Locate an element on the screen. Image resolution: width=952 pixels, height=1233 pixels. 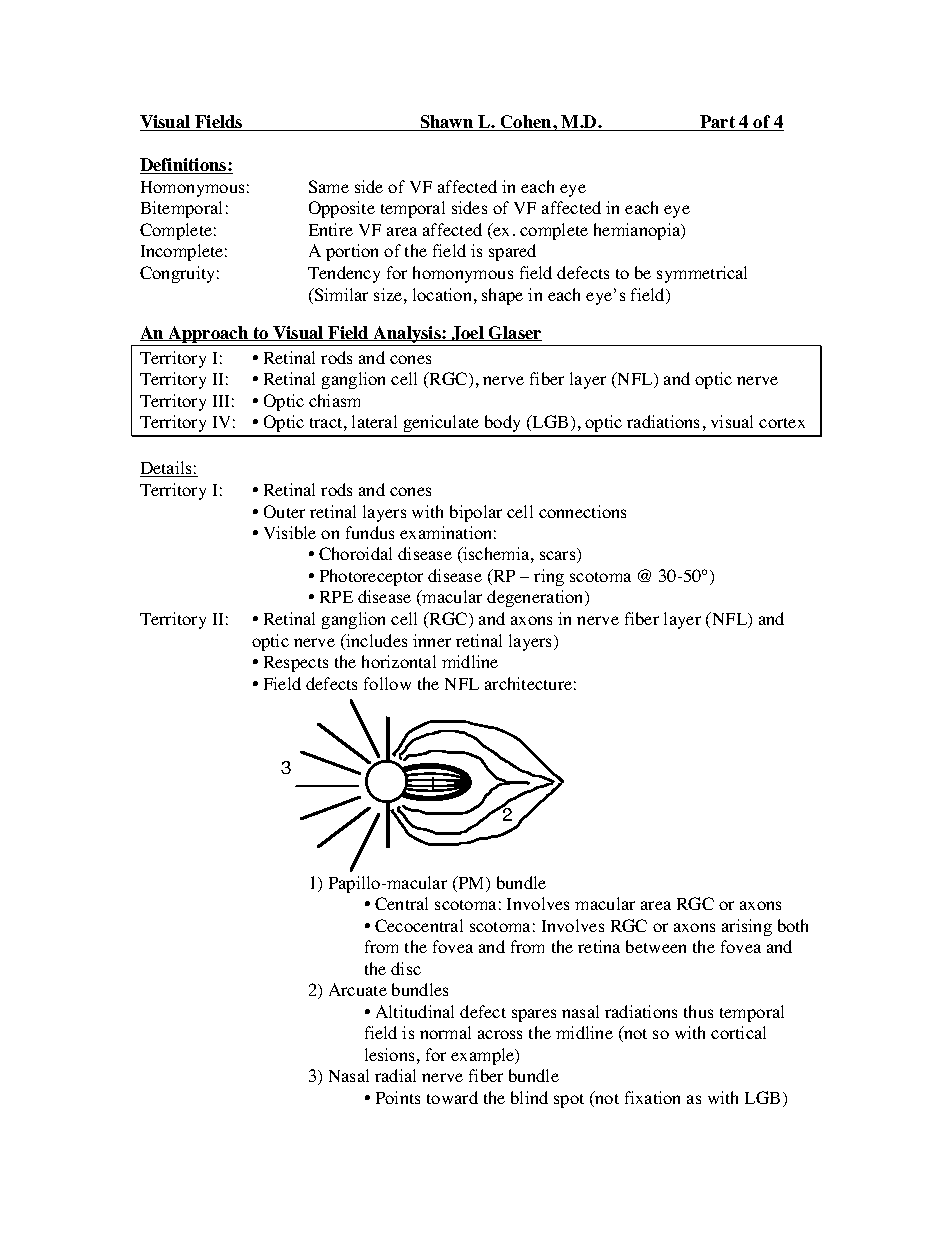
Joel is located at coordinates (468, 333).
